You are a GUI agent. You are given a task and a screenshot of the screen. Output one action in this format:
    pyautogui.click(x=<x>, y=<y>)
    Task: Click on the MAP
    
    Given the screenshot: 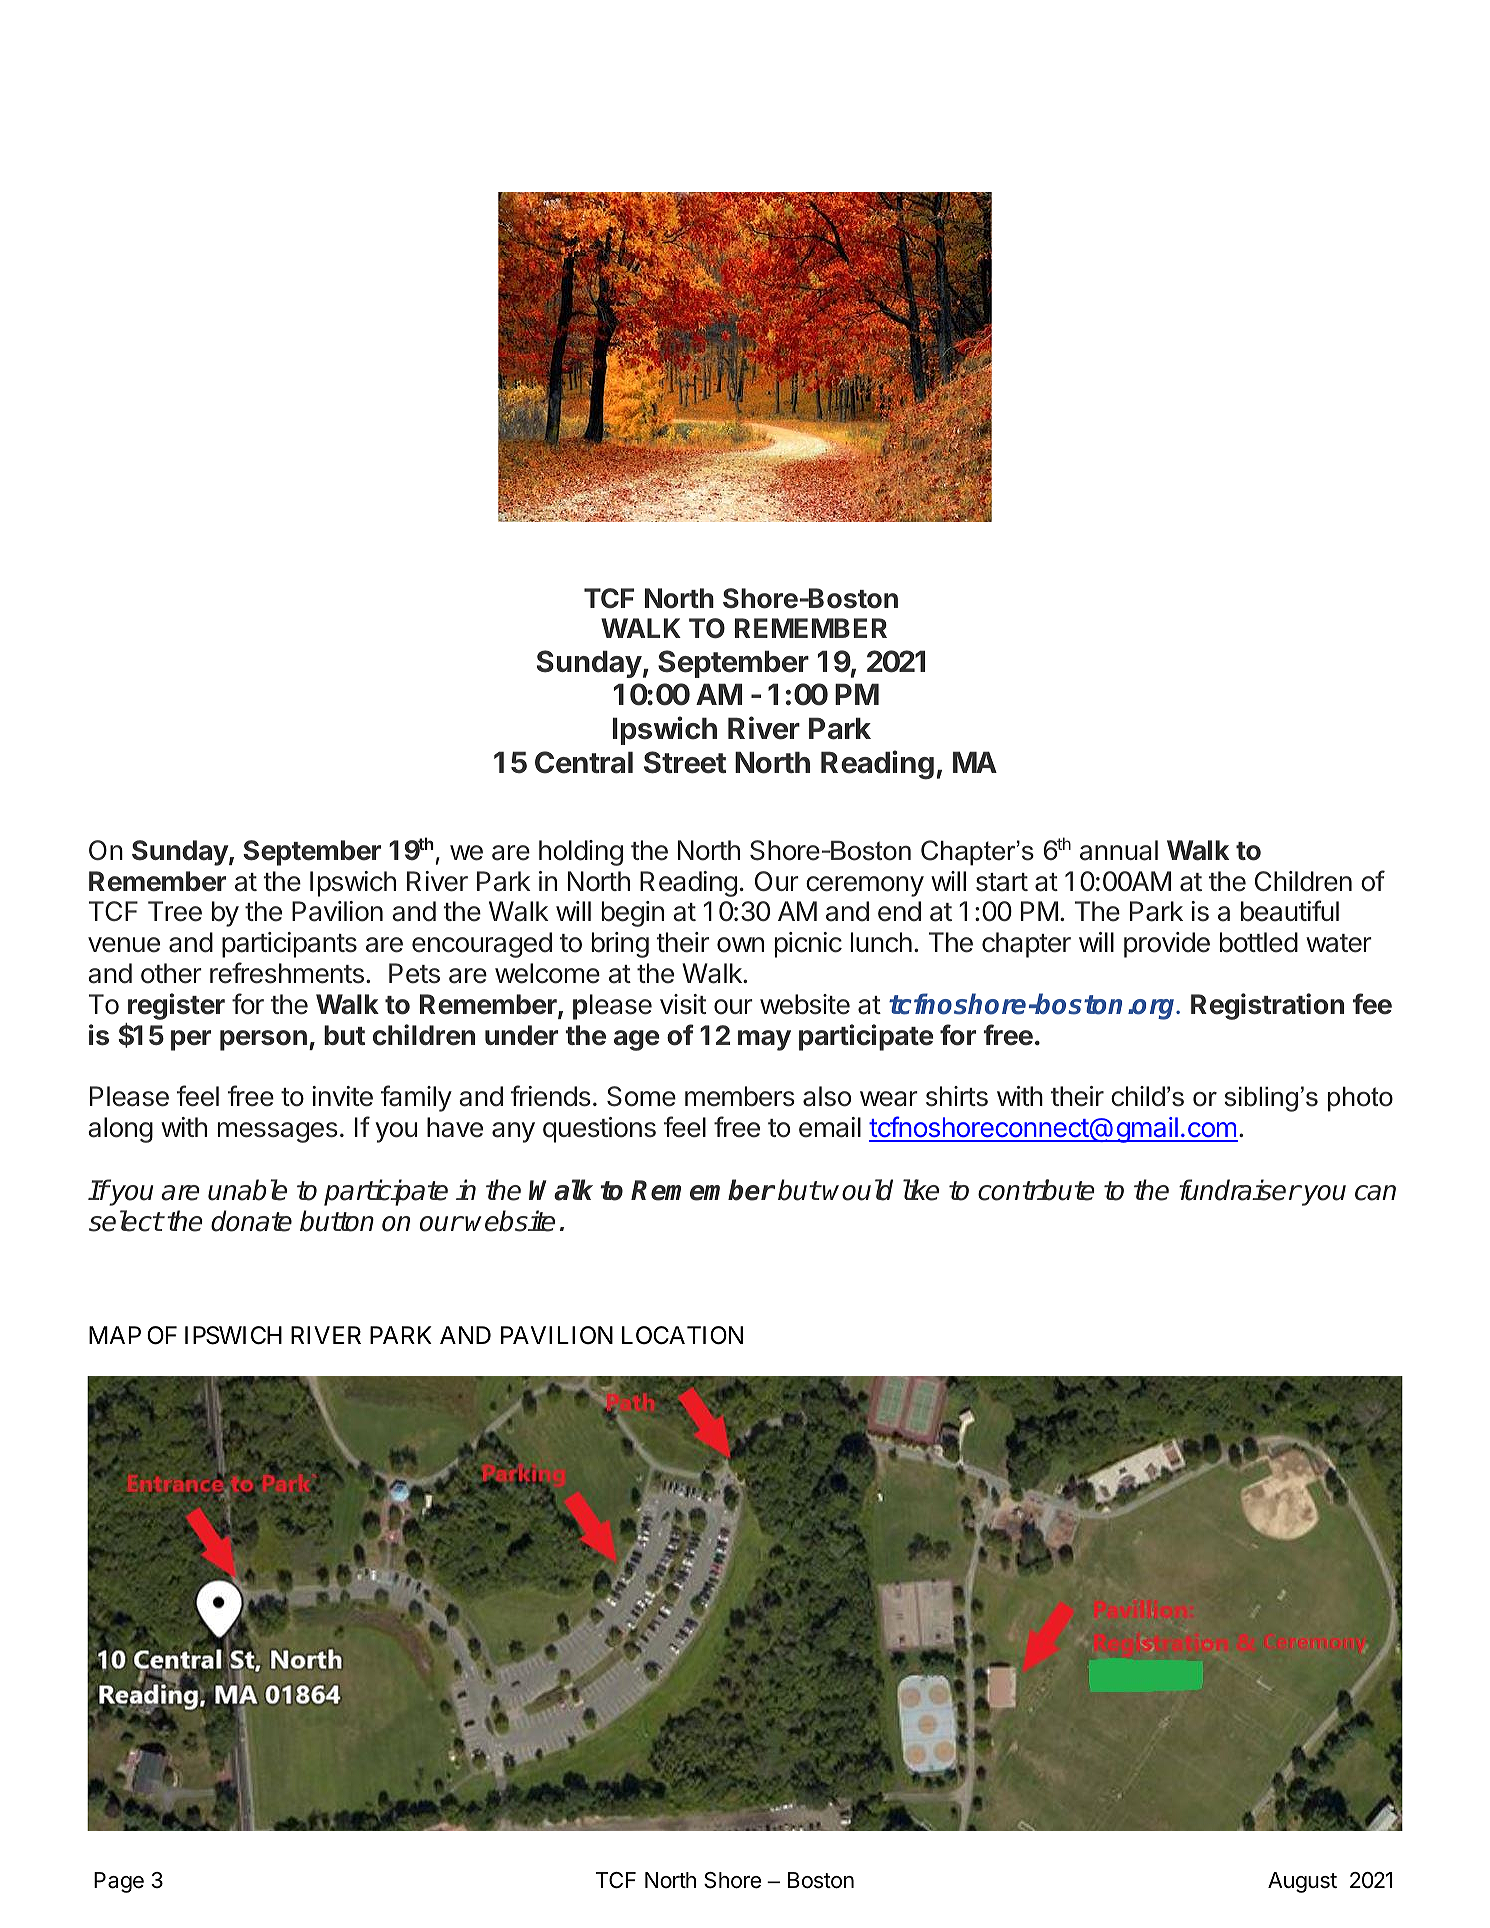 What is the action you would take?
    pyautogui.click(x=115, y=1335)
